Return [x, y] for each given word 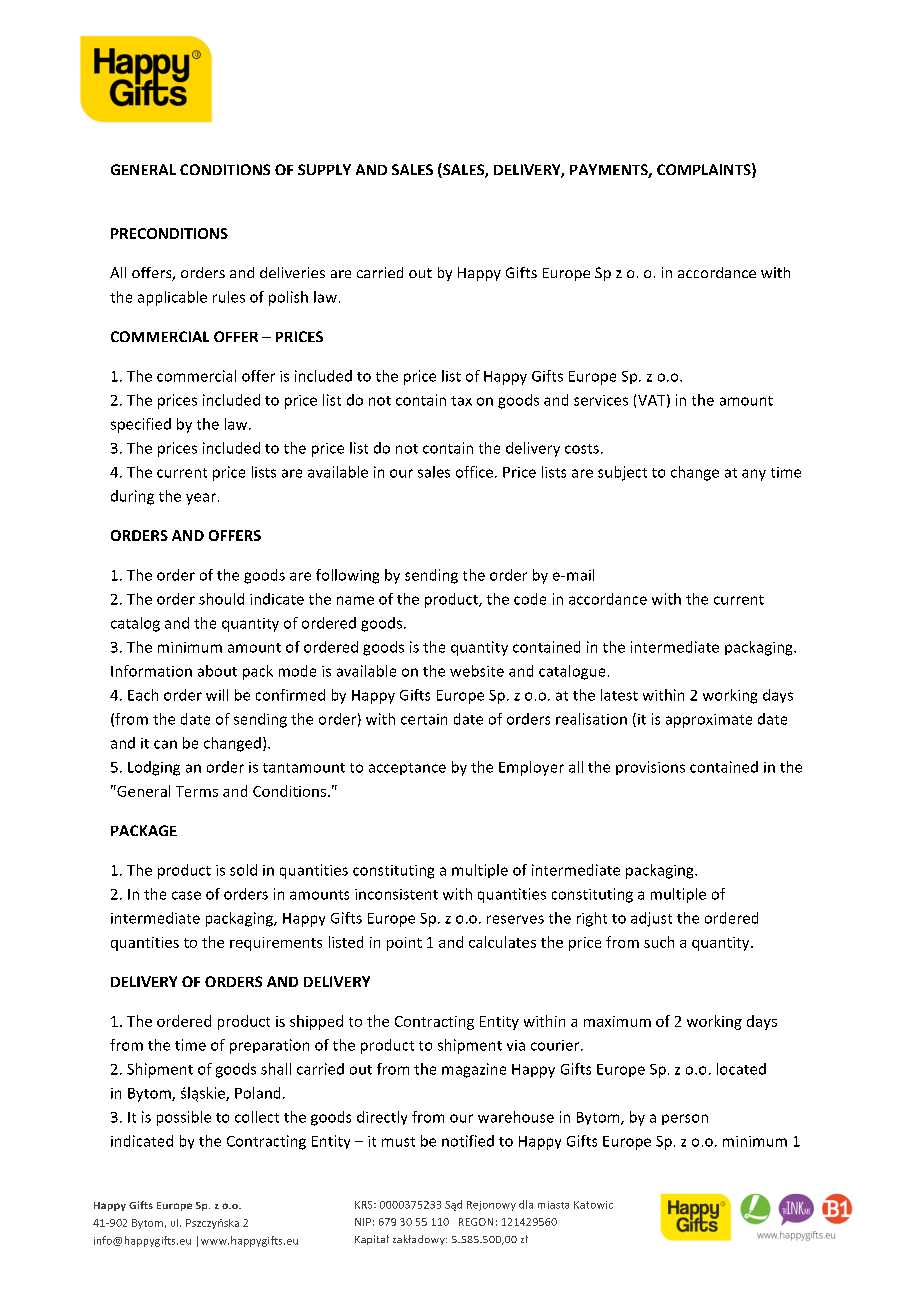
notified [468, 1141]
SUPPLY [324, 169]
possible [184, 1118]
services [601, 400]
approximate [709, 721]
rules [229, 297]
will [217, 695]
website [477, 671]
